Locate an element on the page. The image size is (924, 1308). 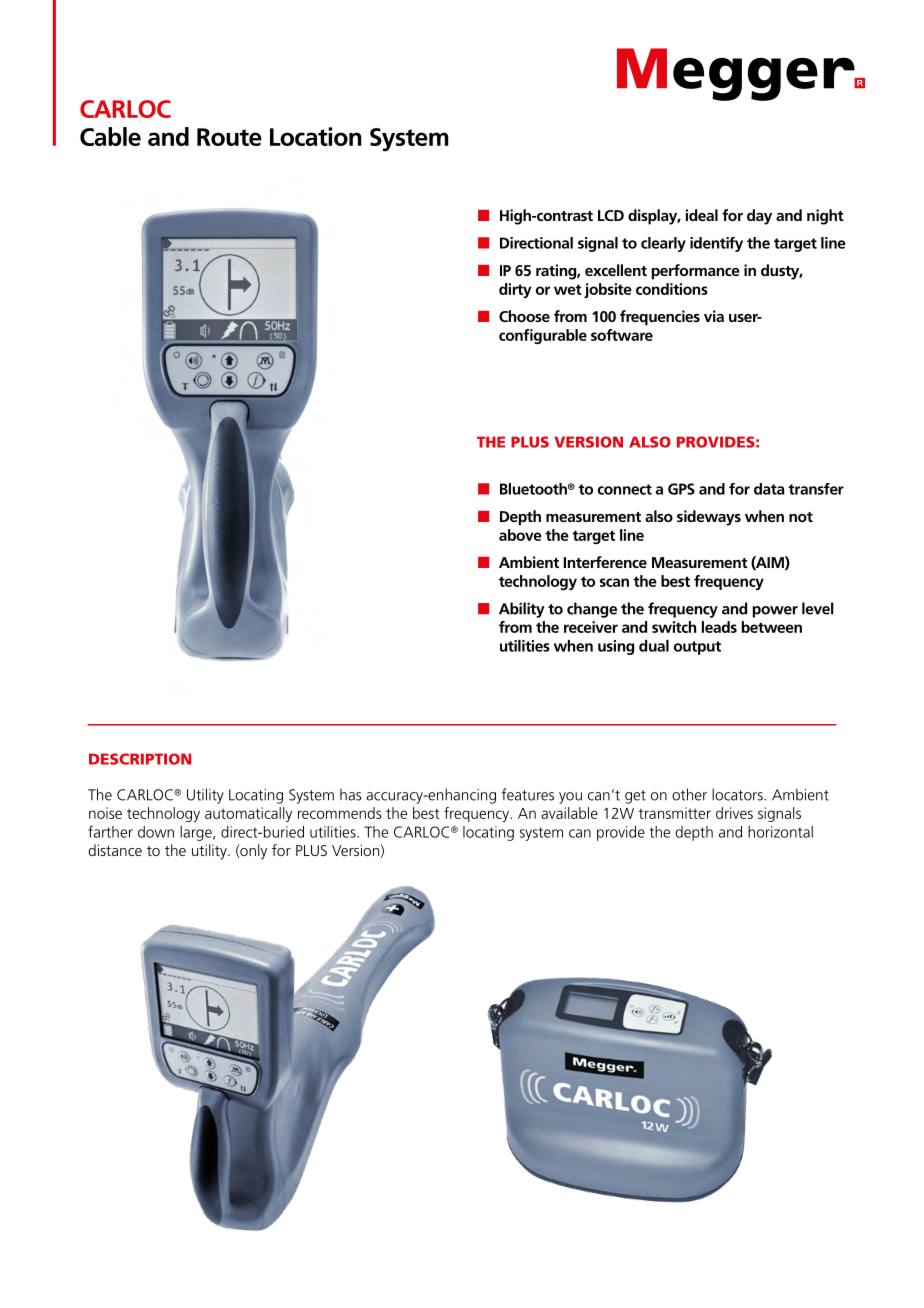
Ability is located at coordinates (522, 610).
